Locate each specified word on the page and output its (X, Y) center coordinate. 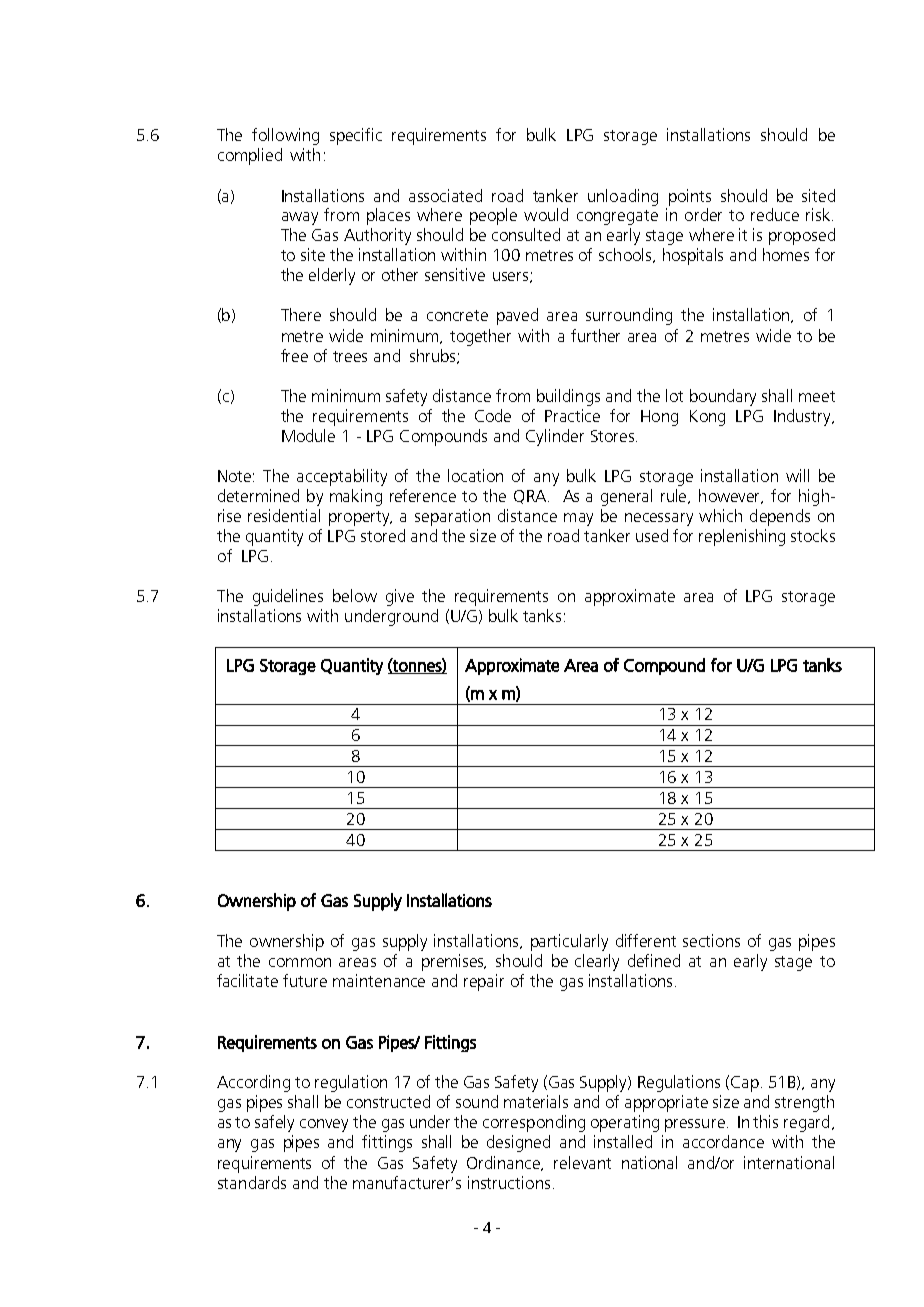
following (285, 136)
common (300, 962)
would (546, 214)
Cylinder (555, 437)
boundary (723, 397)
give (400, 597)
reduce (775, 214)
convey (324, 1125)
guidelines (288, 597)
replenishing (742, 537)
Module (308, 435)
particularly (569, 942)
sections (711, 940)
